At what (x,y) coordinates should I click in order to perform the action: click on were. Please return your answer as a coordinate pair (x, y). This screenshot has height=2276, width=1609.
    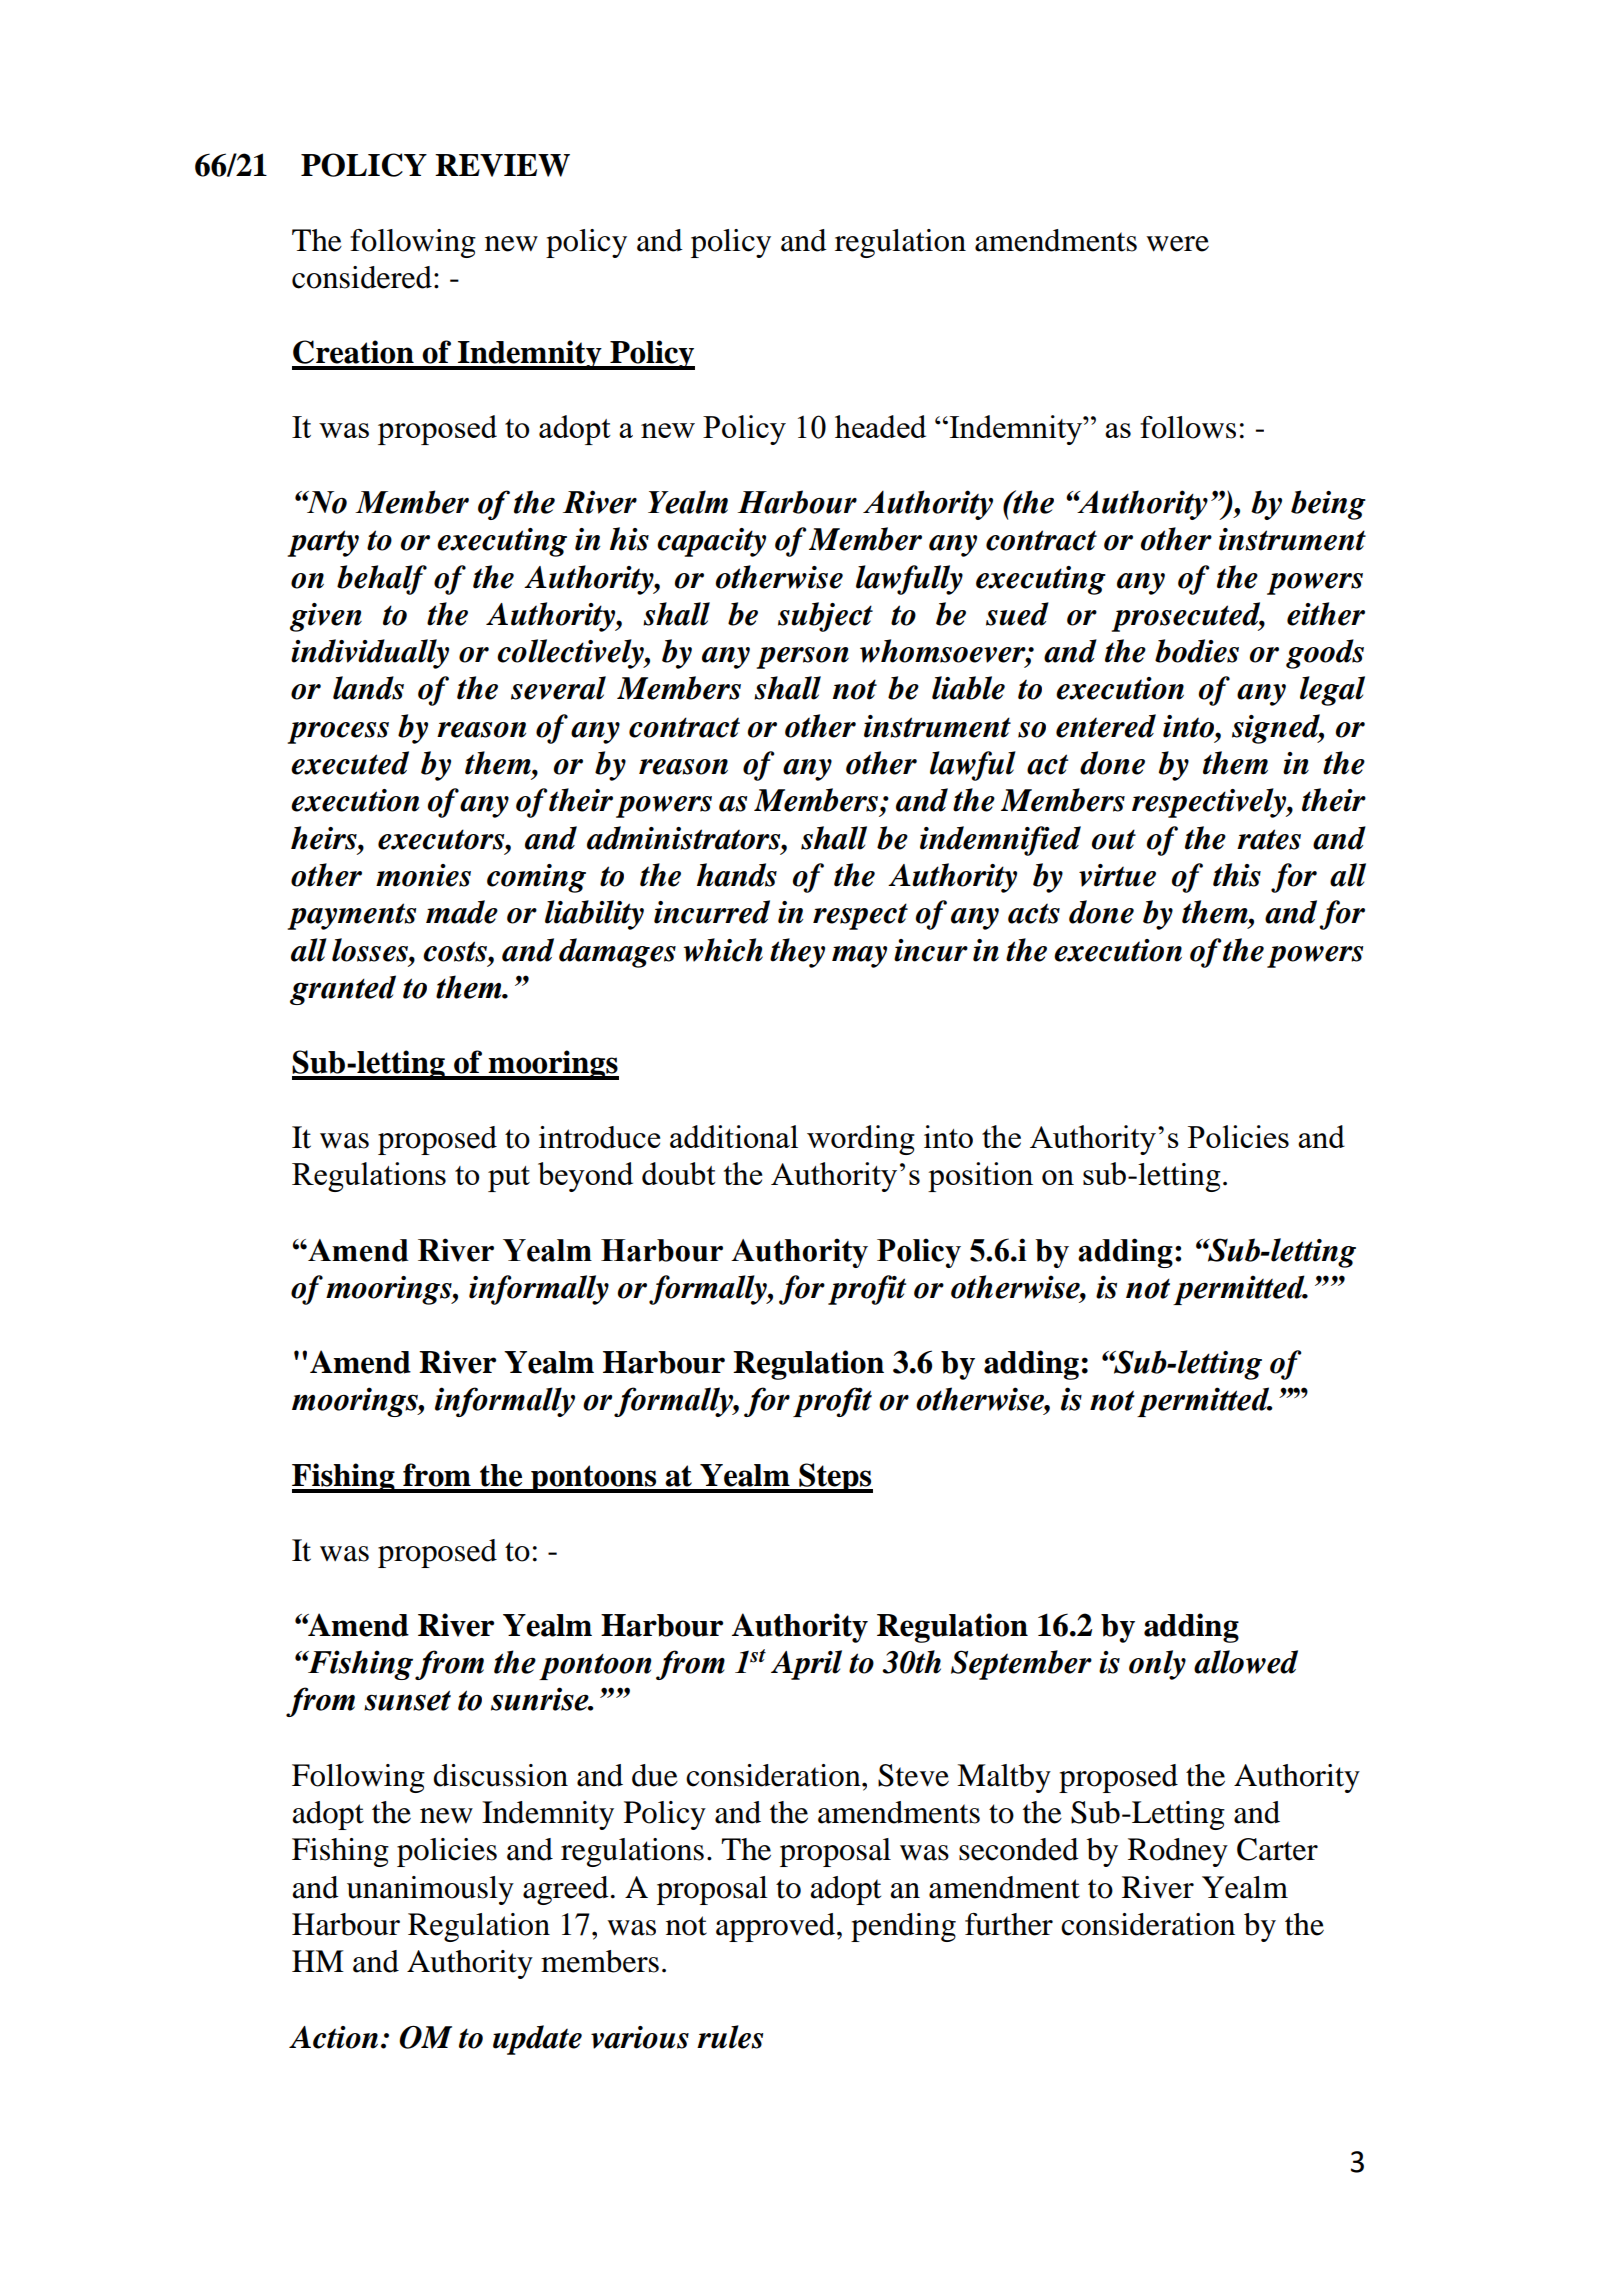
    Looking at the image, I should click on (1177, 244).
